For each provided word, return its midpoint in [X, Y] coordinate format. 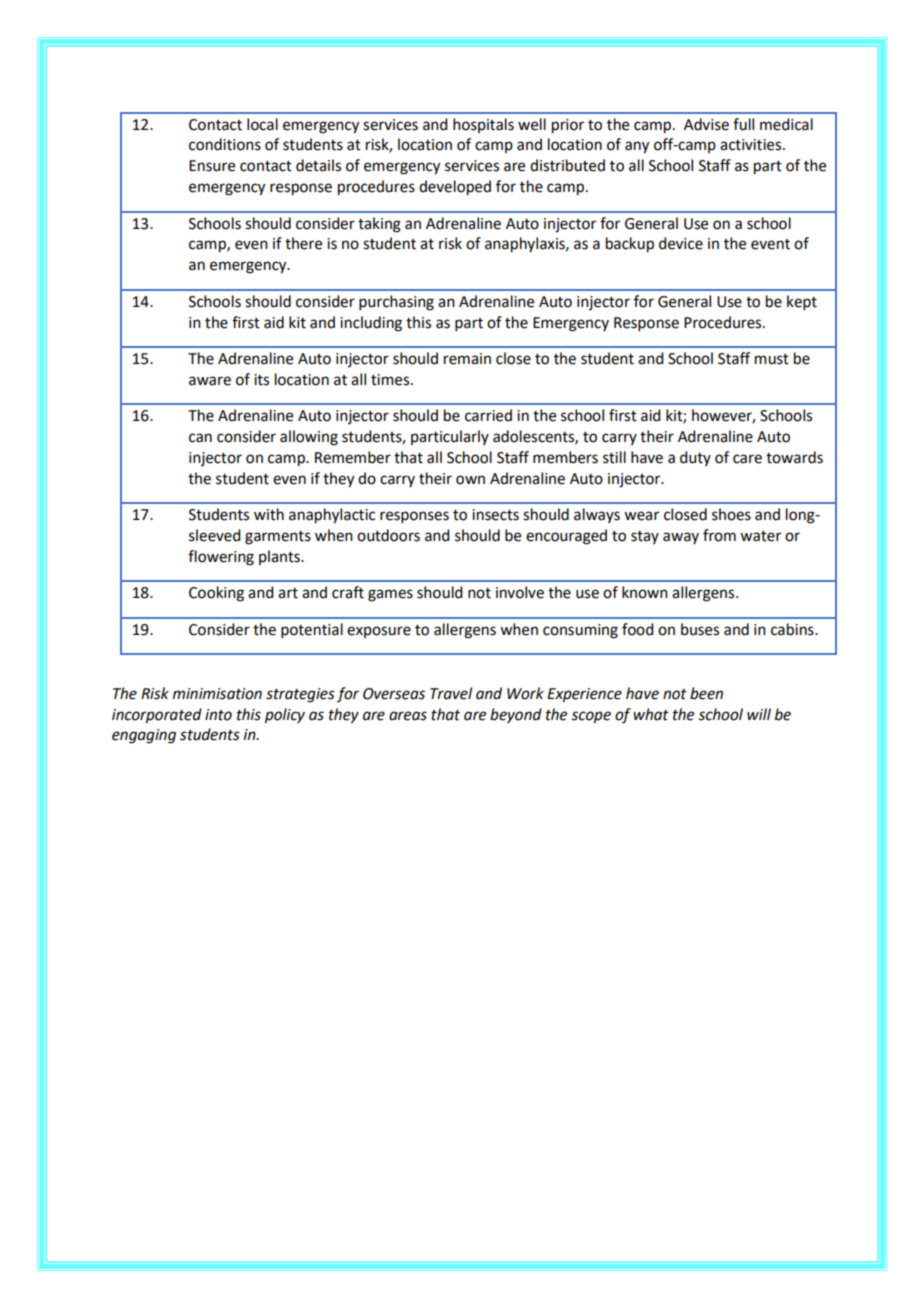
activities [752, 145]
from [719, 535]
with [269, 514]
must [772, 359]
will [759, 714]
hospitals [483, 125]
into [218, 715]
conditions [225, 144]
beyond [516, 715]
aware [210, 381]
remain [467, 359]
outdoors [388, 535]
